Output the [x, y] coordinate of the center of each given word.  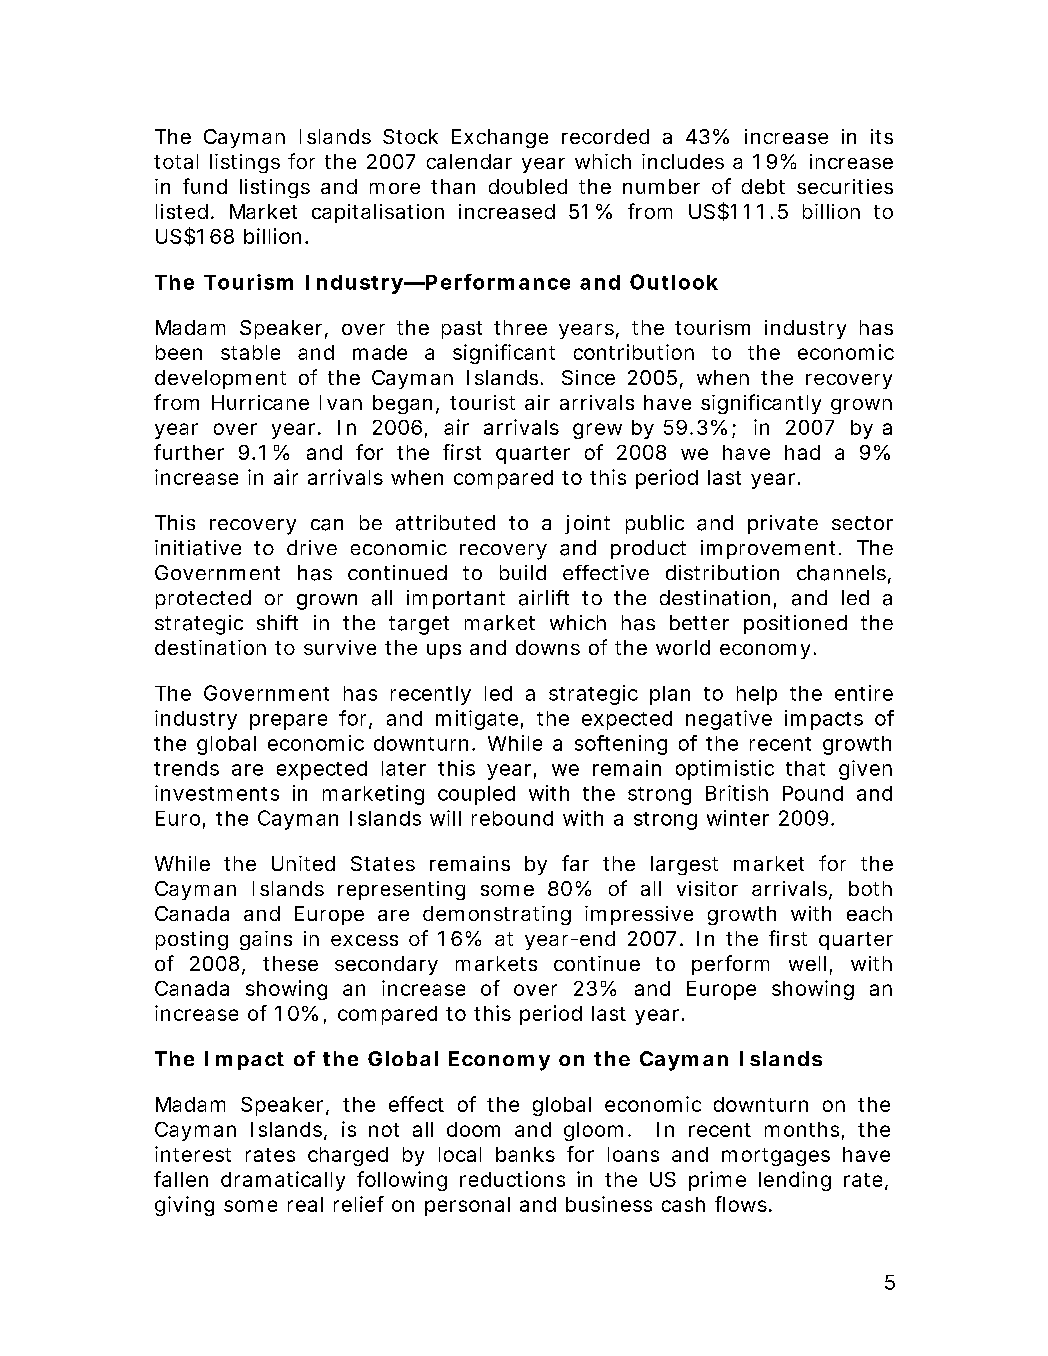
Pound [813, 793]
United [303, 863]
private [783, 524]
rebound [512, 818]
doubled [528, 186]
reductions [512, 1179]
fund [205, 186]
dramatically [283, 1181]
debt [763, 186]
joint [587, 524]
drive [312, 547]
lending [795, 1181]
